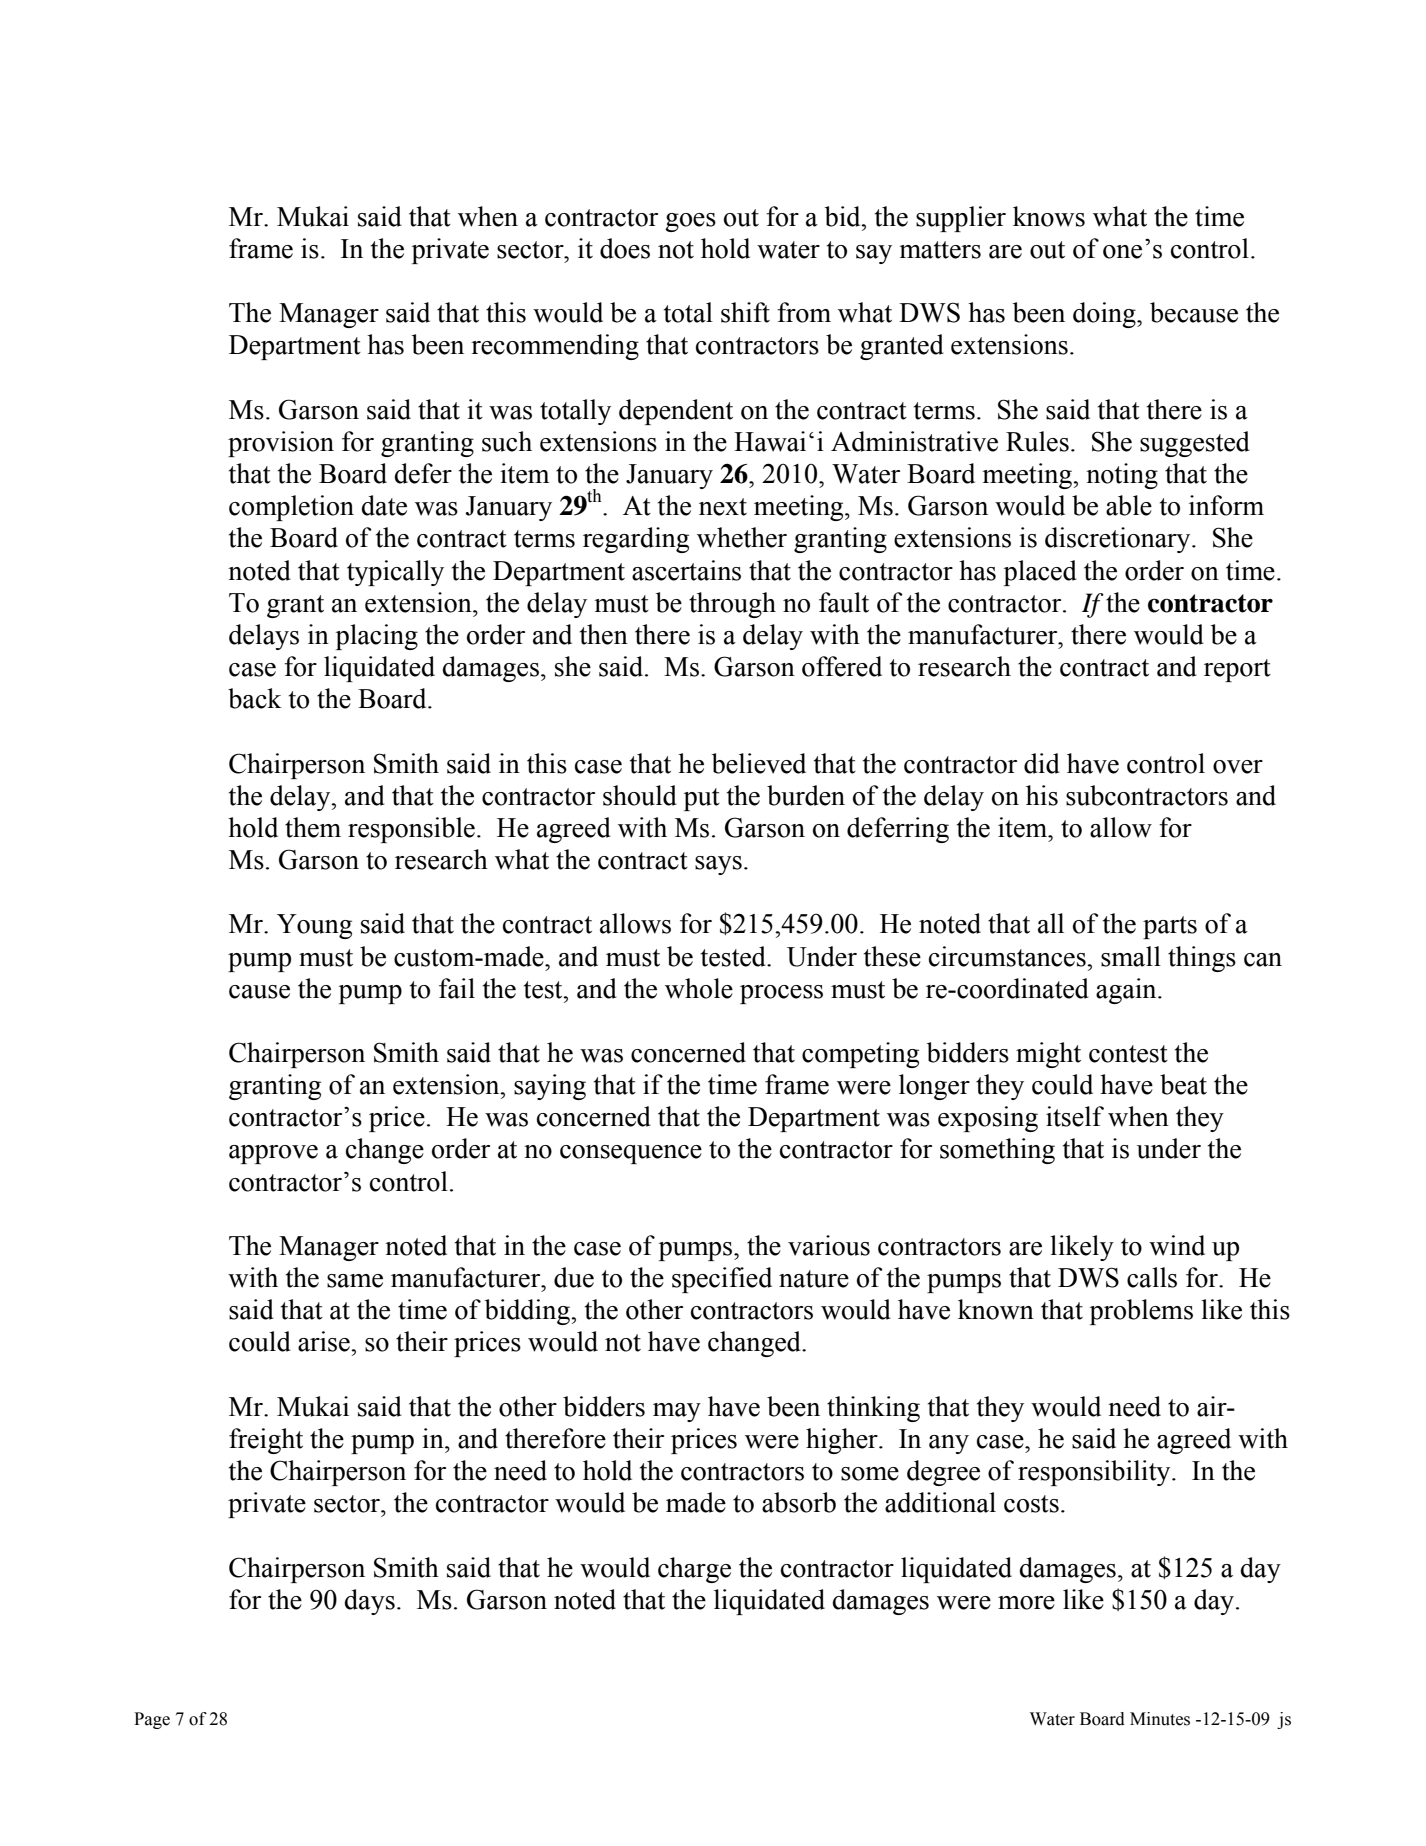 This screenshot has width=1426, height=1846. What do you see at coordinates (1105, 315) in the screenshot?
I see `doing` at bounding box center [1105, 315].
